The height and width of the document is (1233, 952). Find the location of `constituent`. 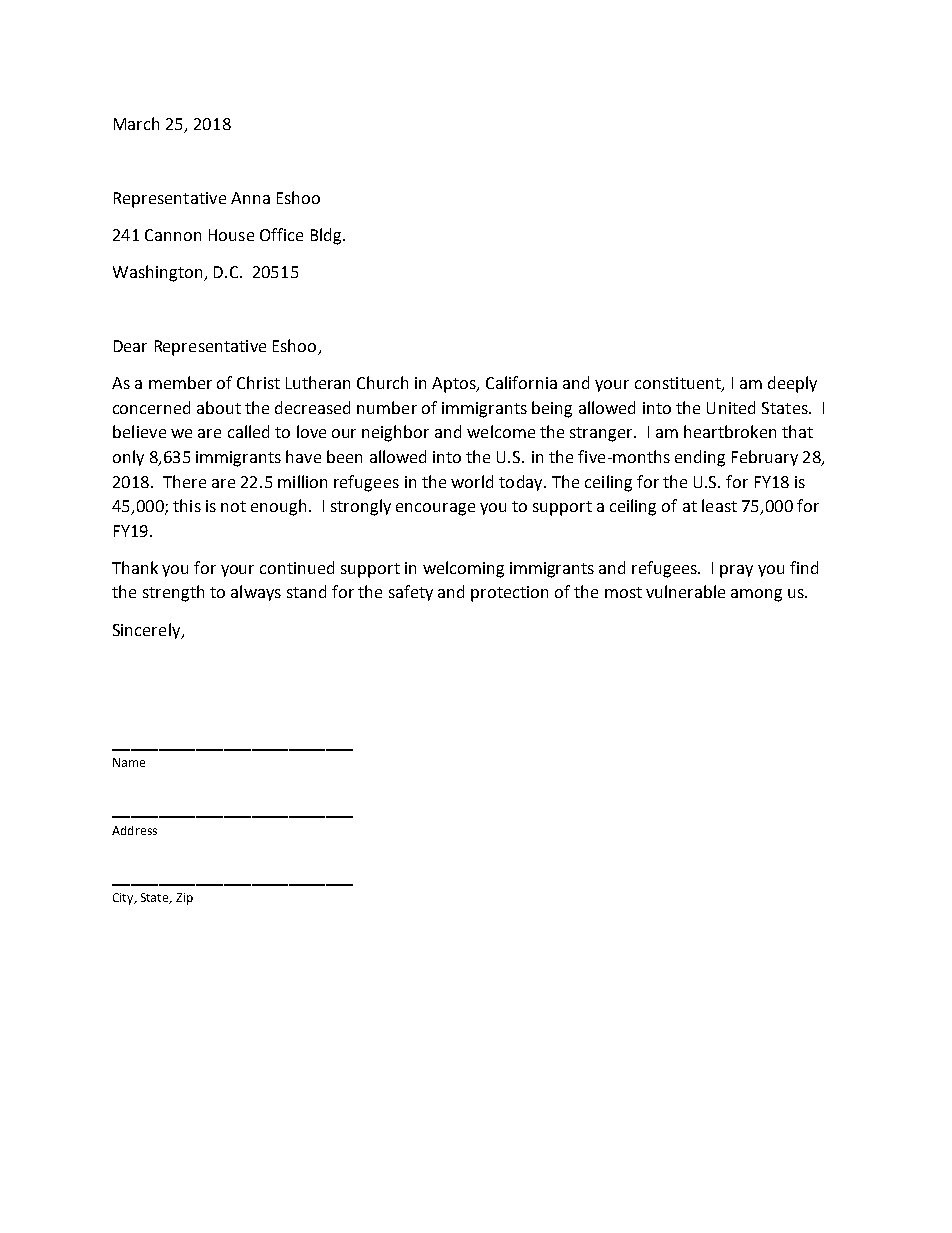

constituent is located at coordinates (679, 384).
